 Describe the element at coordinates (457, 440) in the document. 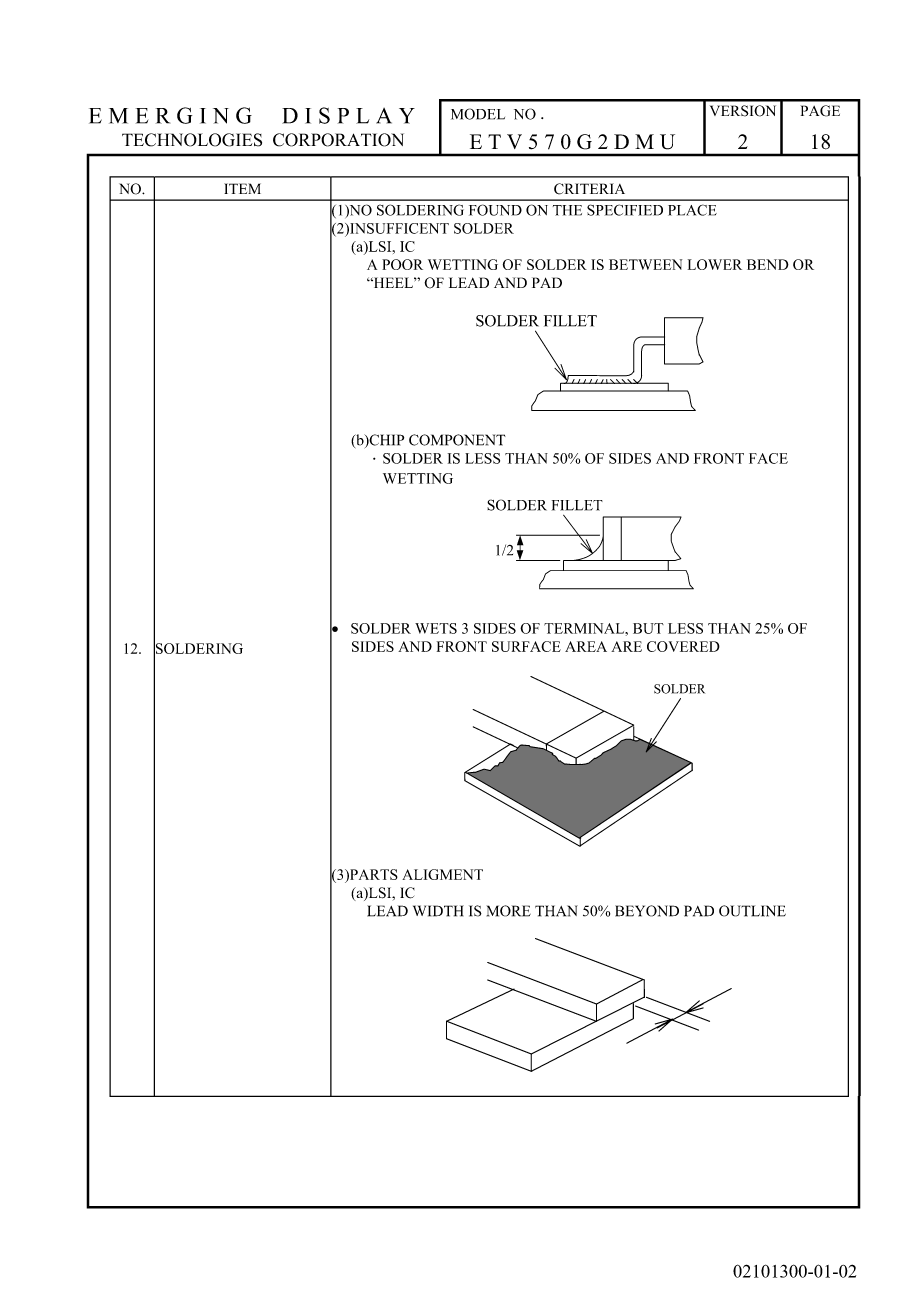

I see `COMPONENT` at that location.
